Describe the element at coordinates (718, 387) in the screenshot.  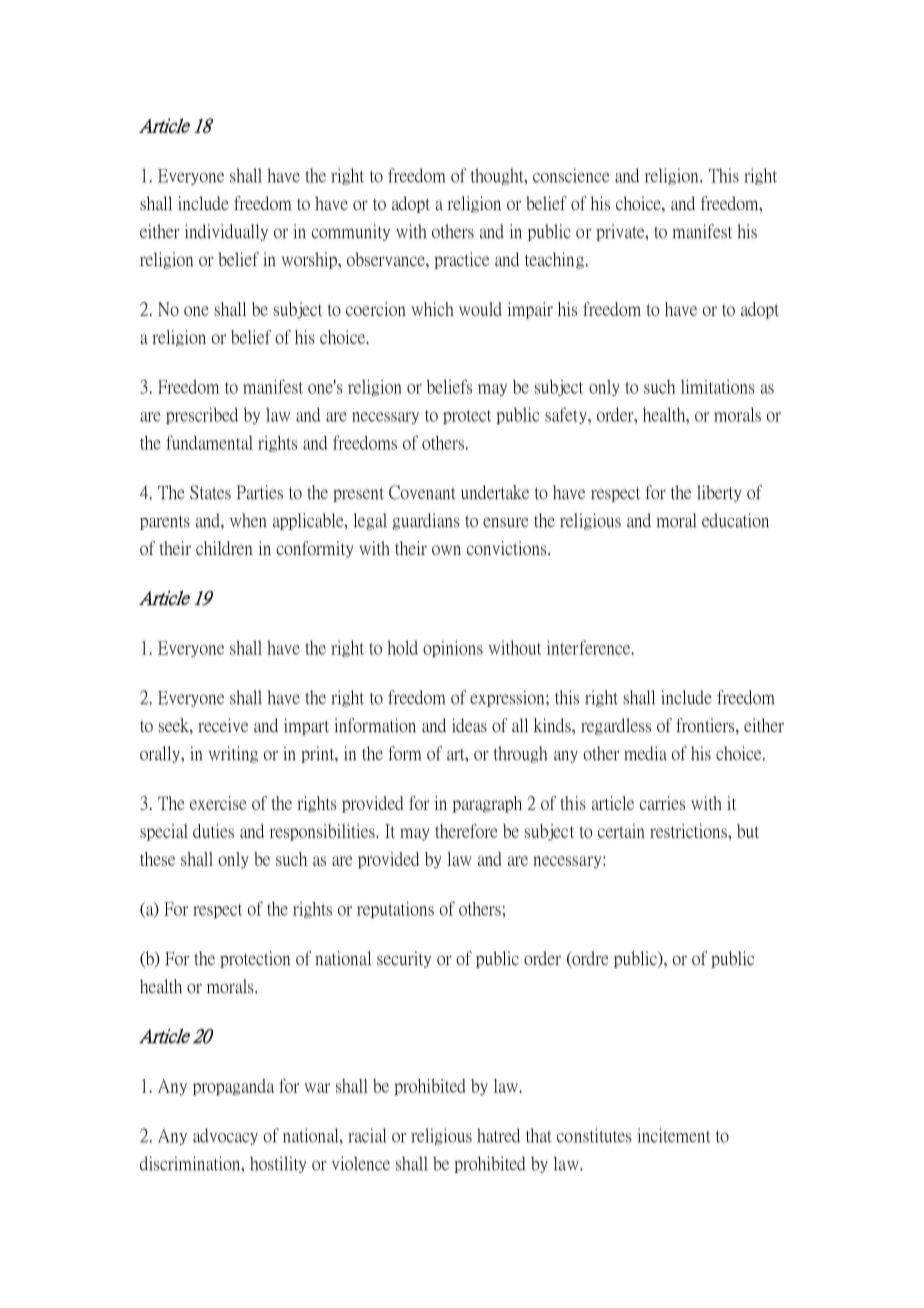
I see `limitations` at that location.
